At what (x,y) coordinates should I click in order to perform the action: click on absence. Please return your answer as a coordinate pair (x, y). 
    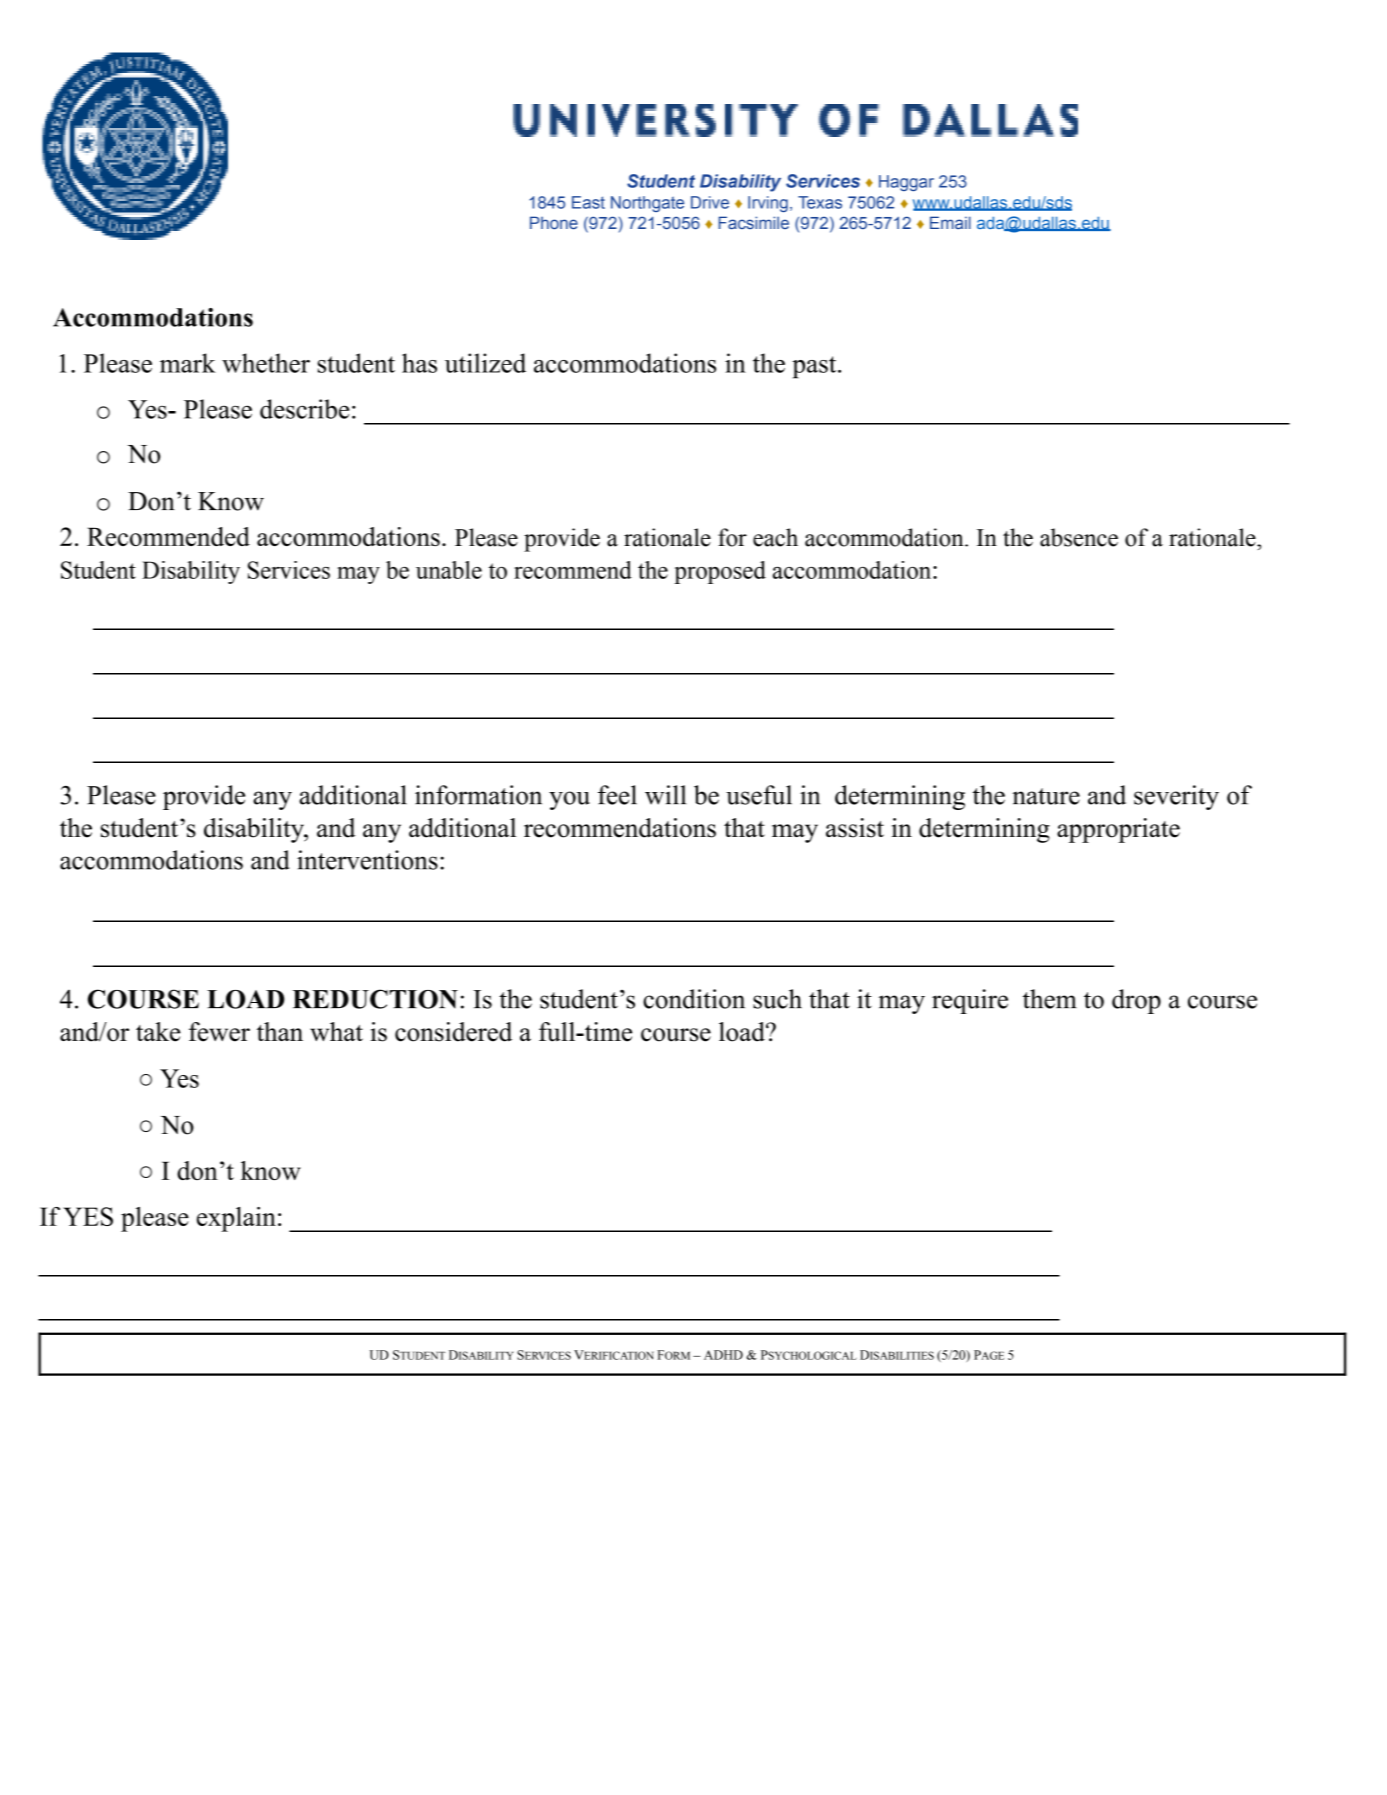
    Looking at the image, I should click on (1079, 537).
